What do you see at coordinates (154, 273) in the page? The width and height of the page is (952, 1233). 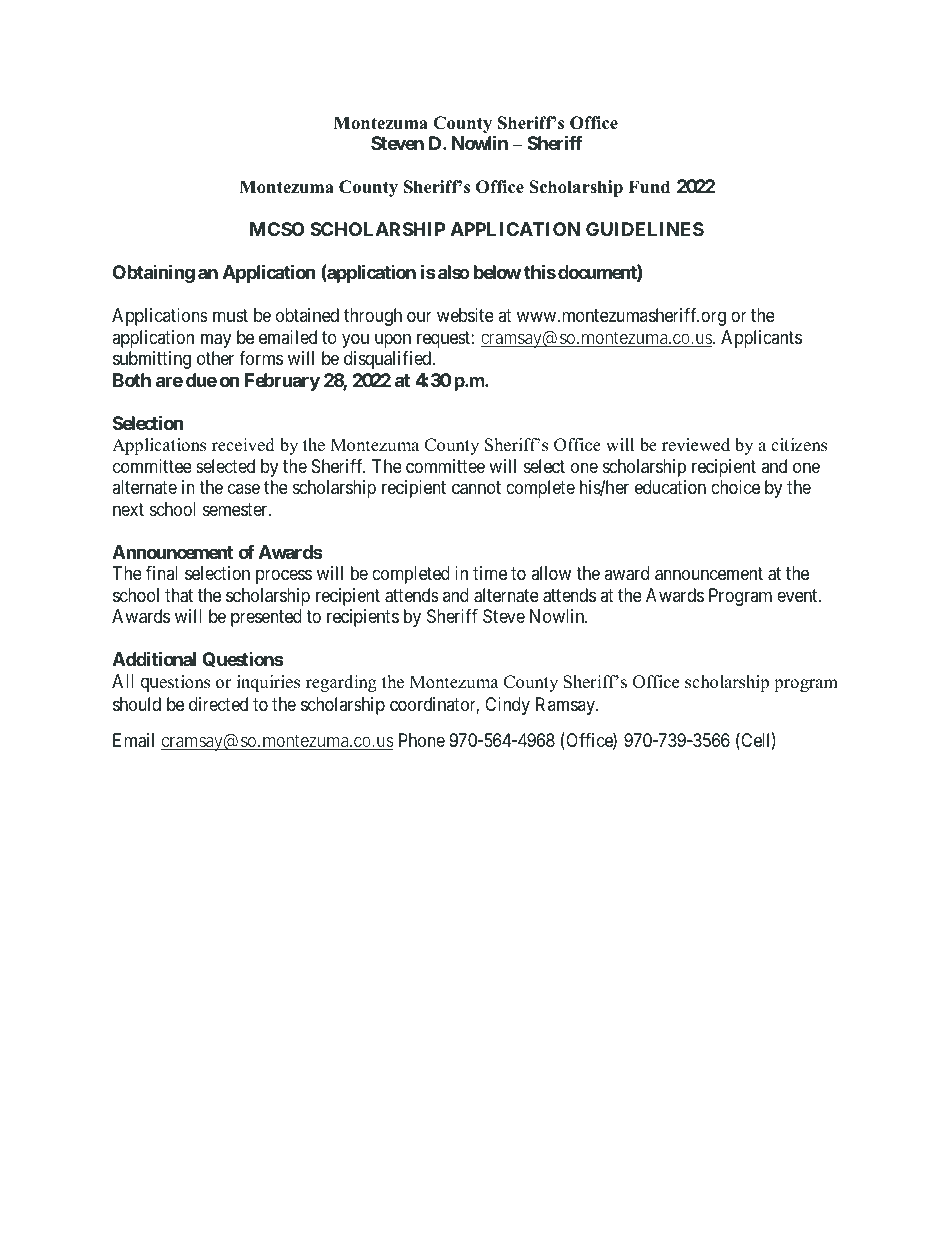 I see `Obtaining` at bounding box center [154, 273].
